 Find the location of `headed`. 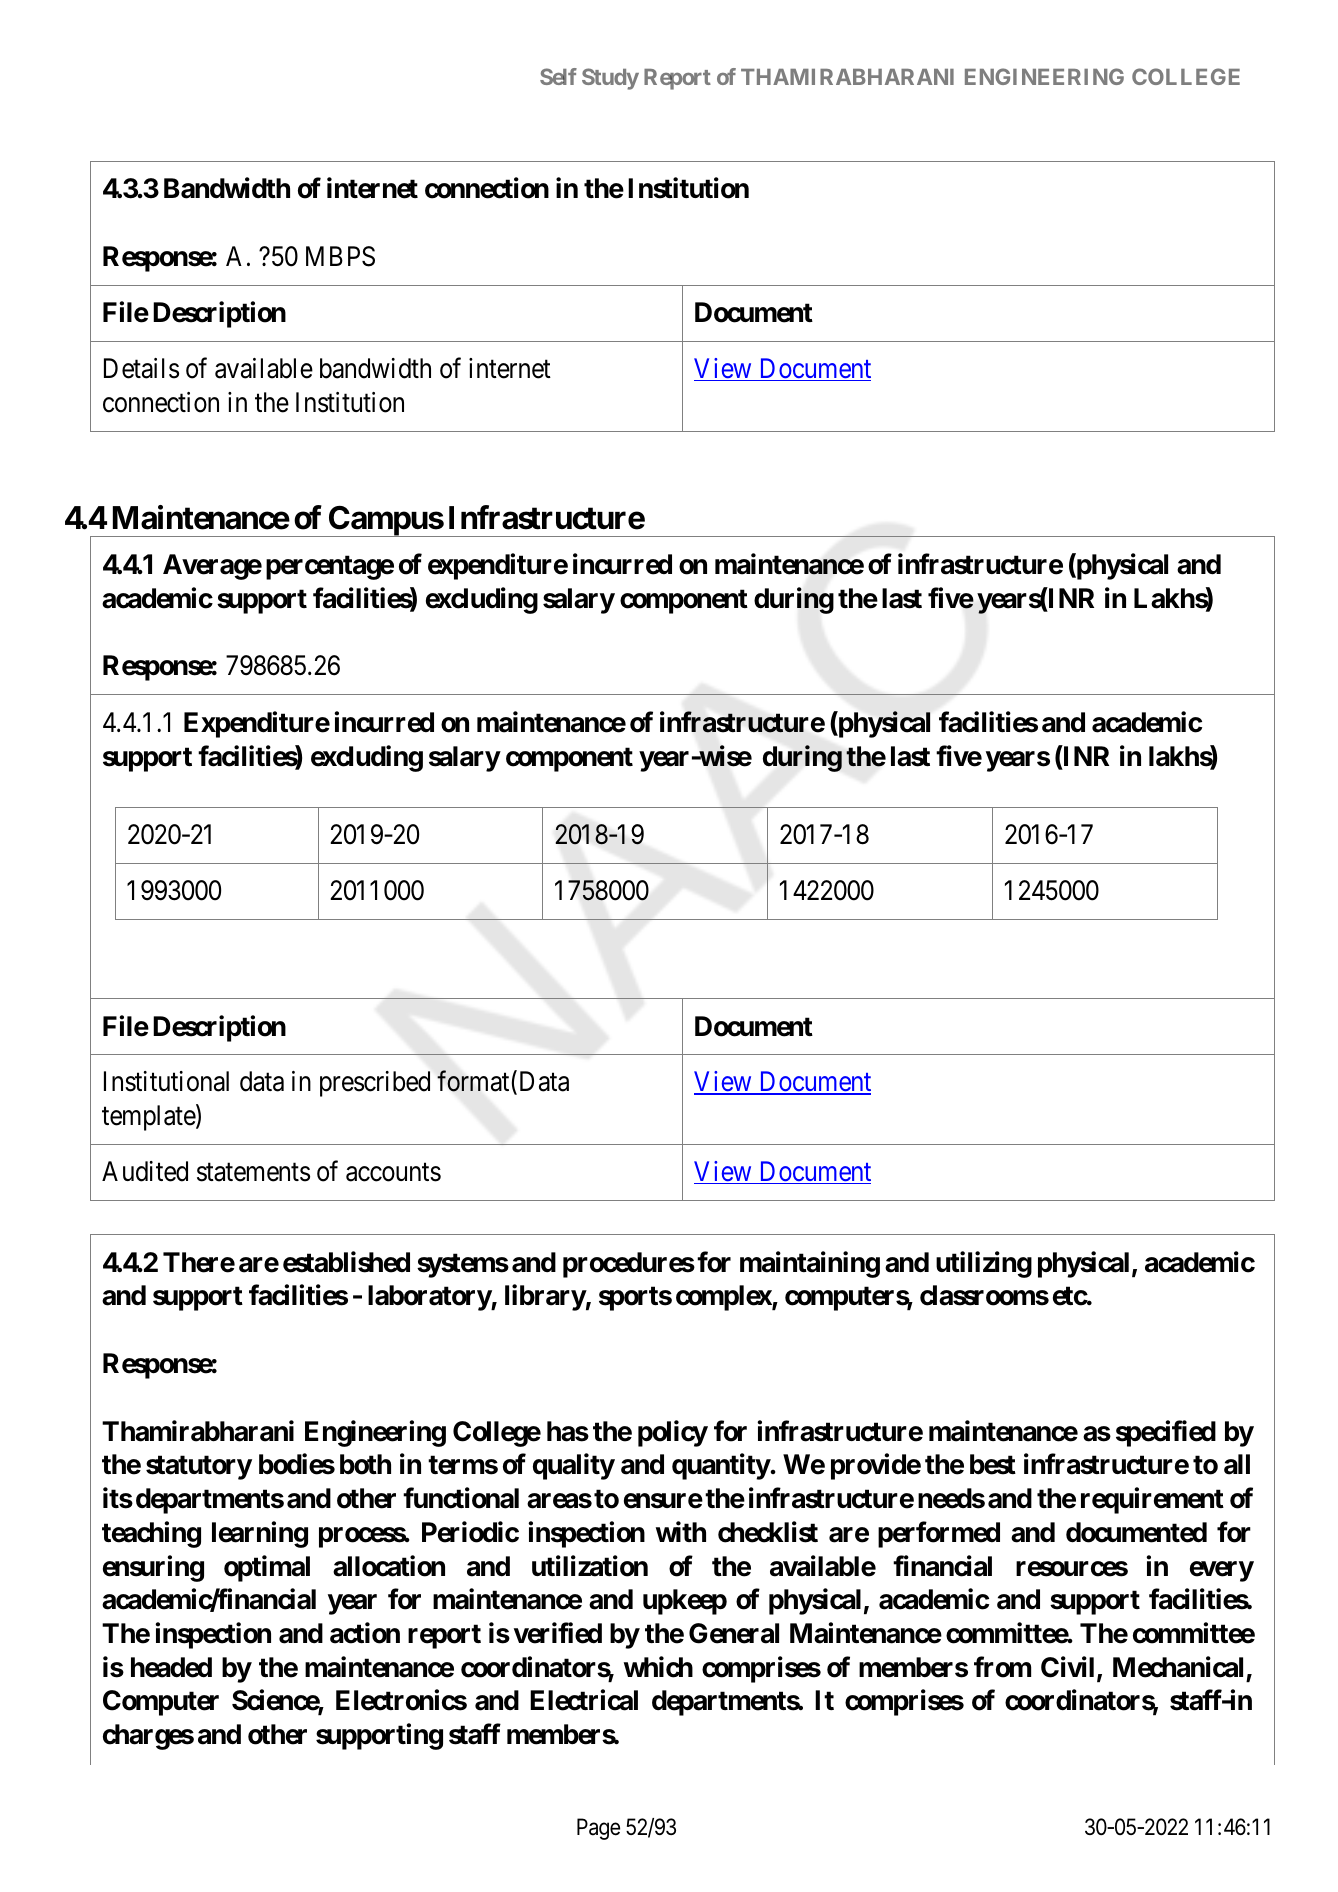

headed is located at coordinates (171, 1667).
